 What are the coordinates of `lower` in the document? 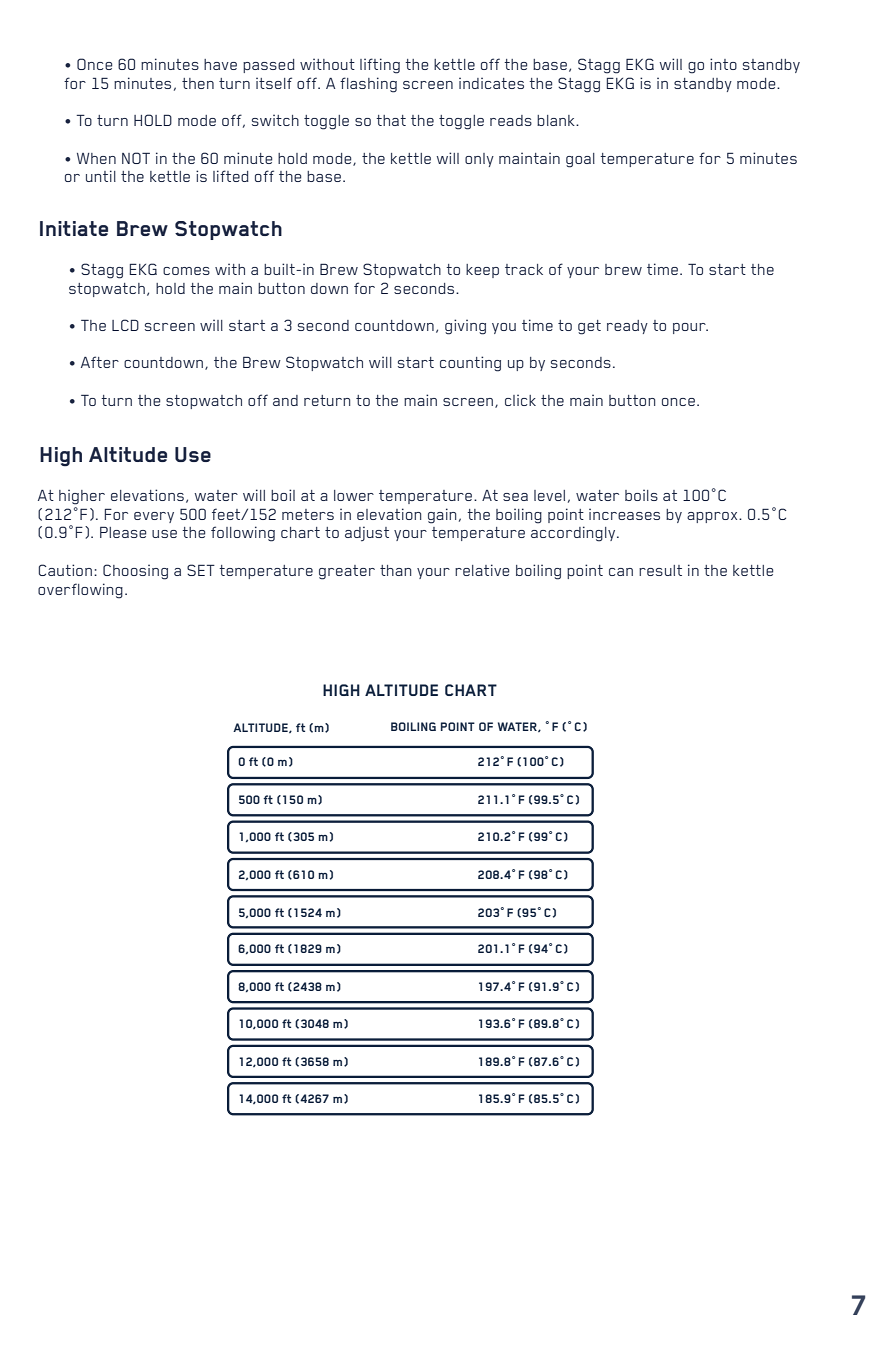 It's located at (354, 495).
